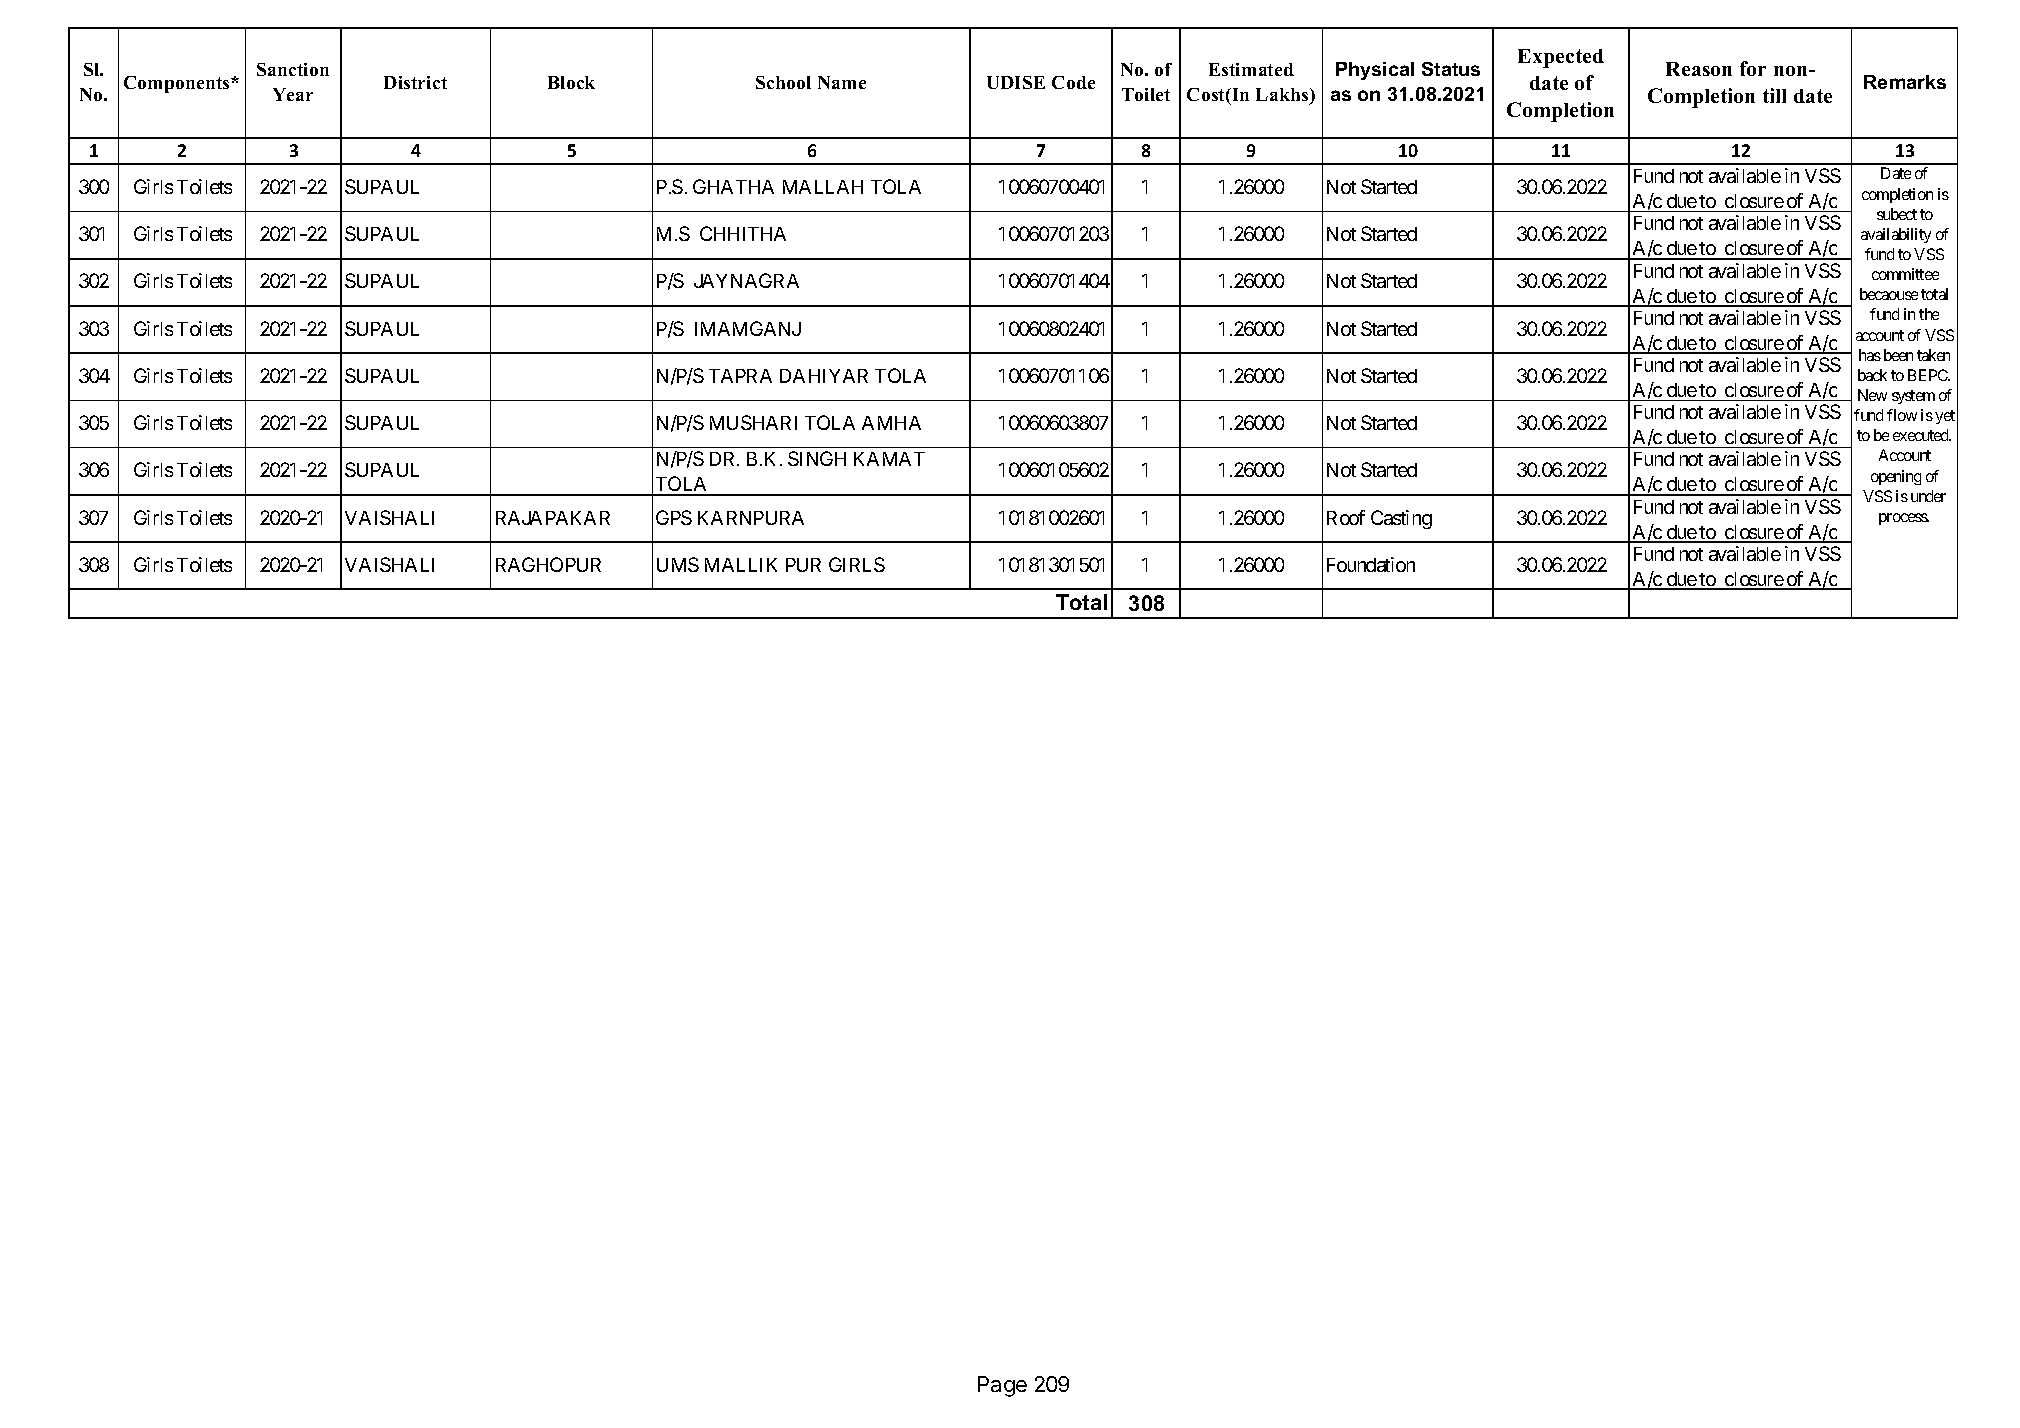 This document has width=2020, height=1428. I want to click on Page, so click(1002, 1386).
